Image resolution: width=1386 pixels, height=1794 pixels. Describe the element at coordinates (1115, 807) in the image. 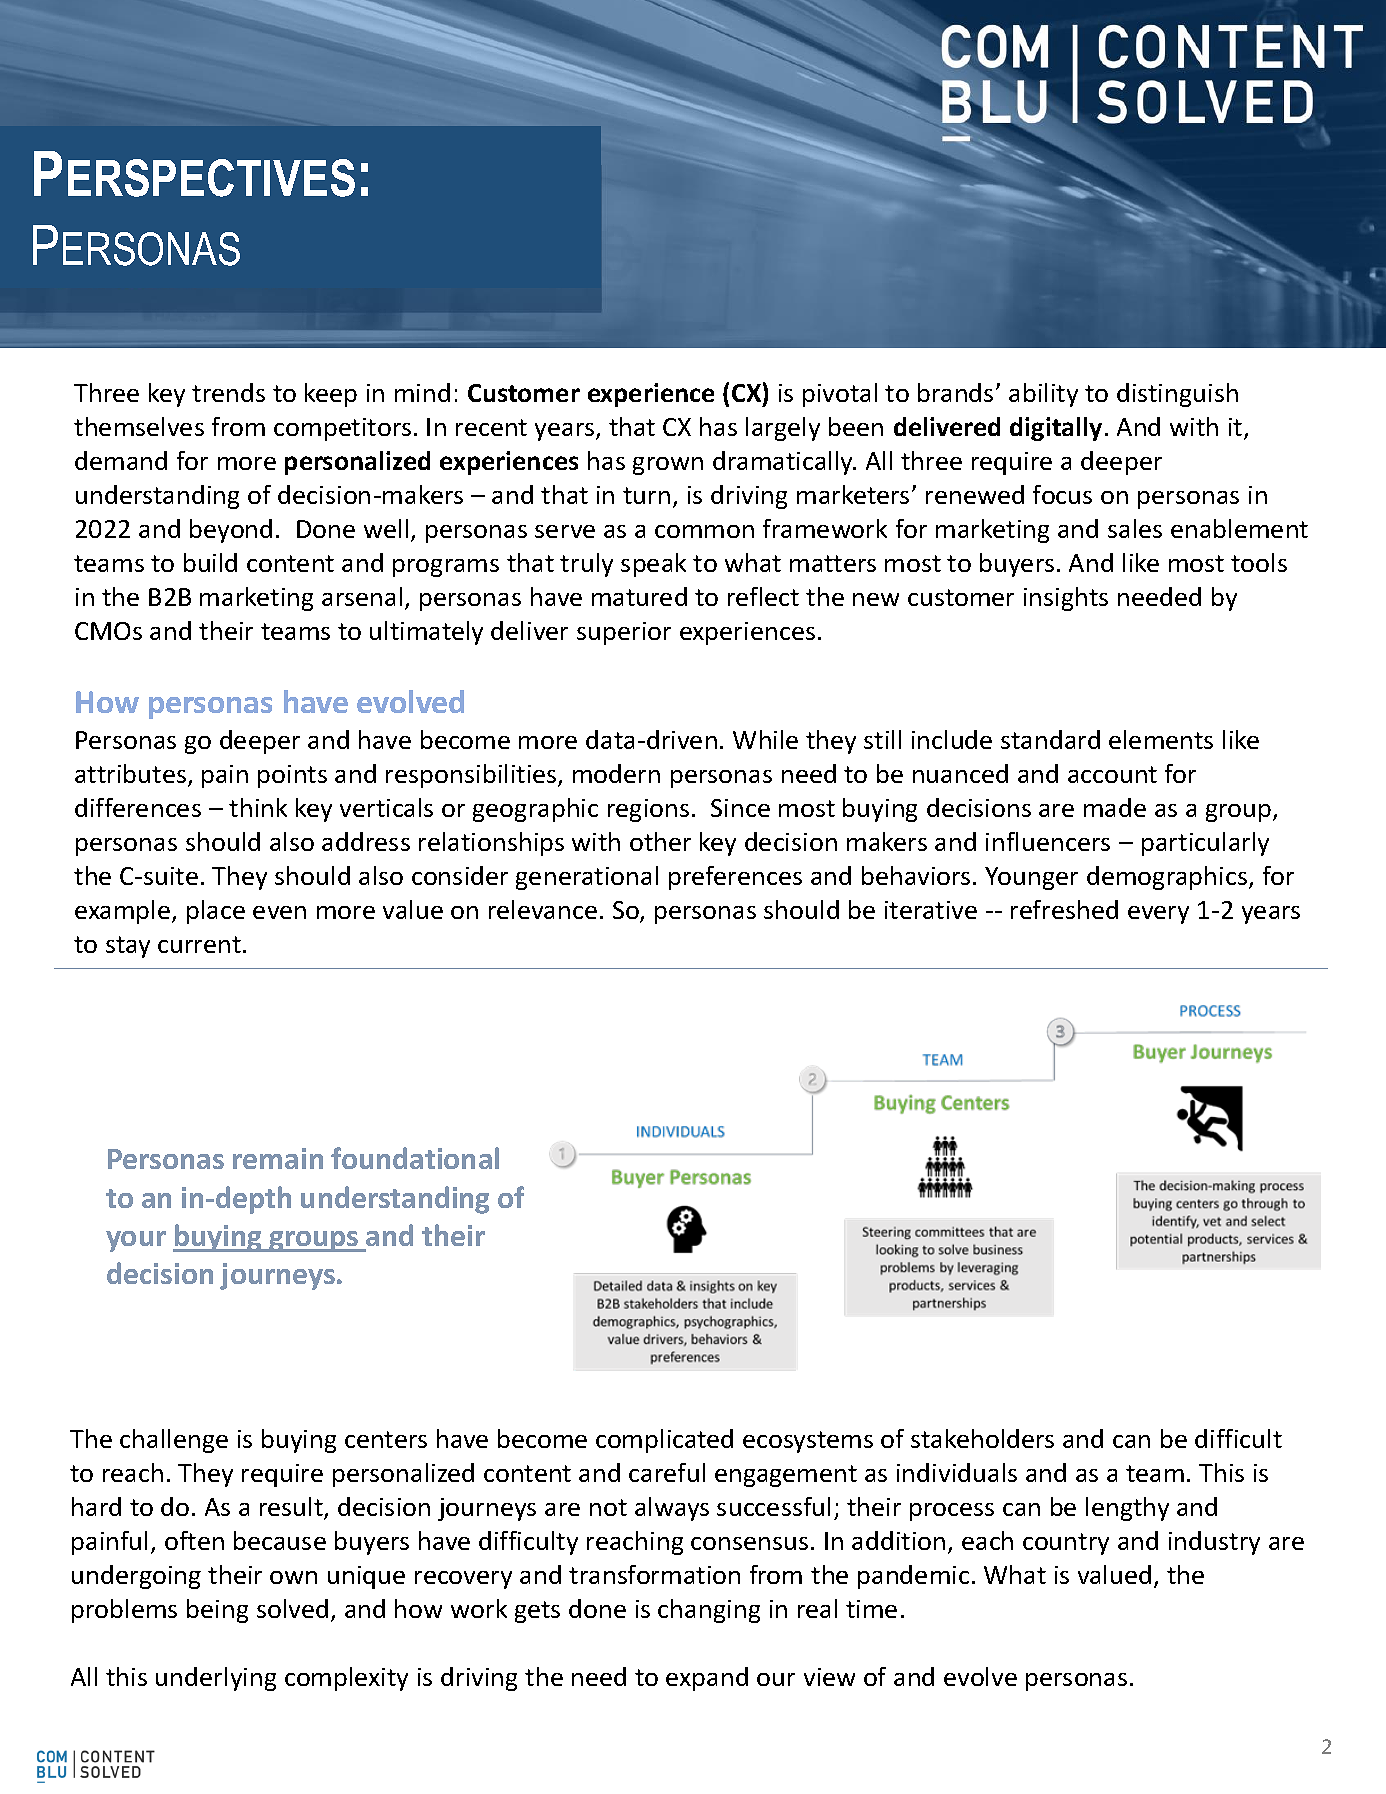

I see `made` at that location.
